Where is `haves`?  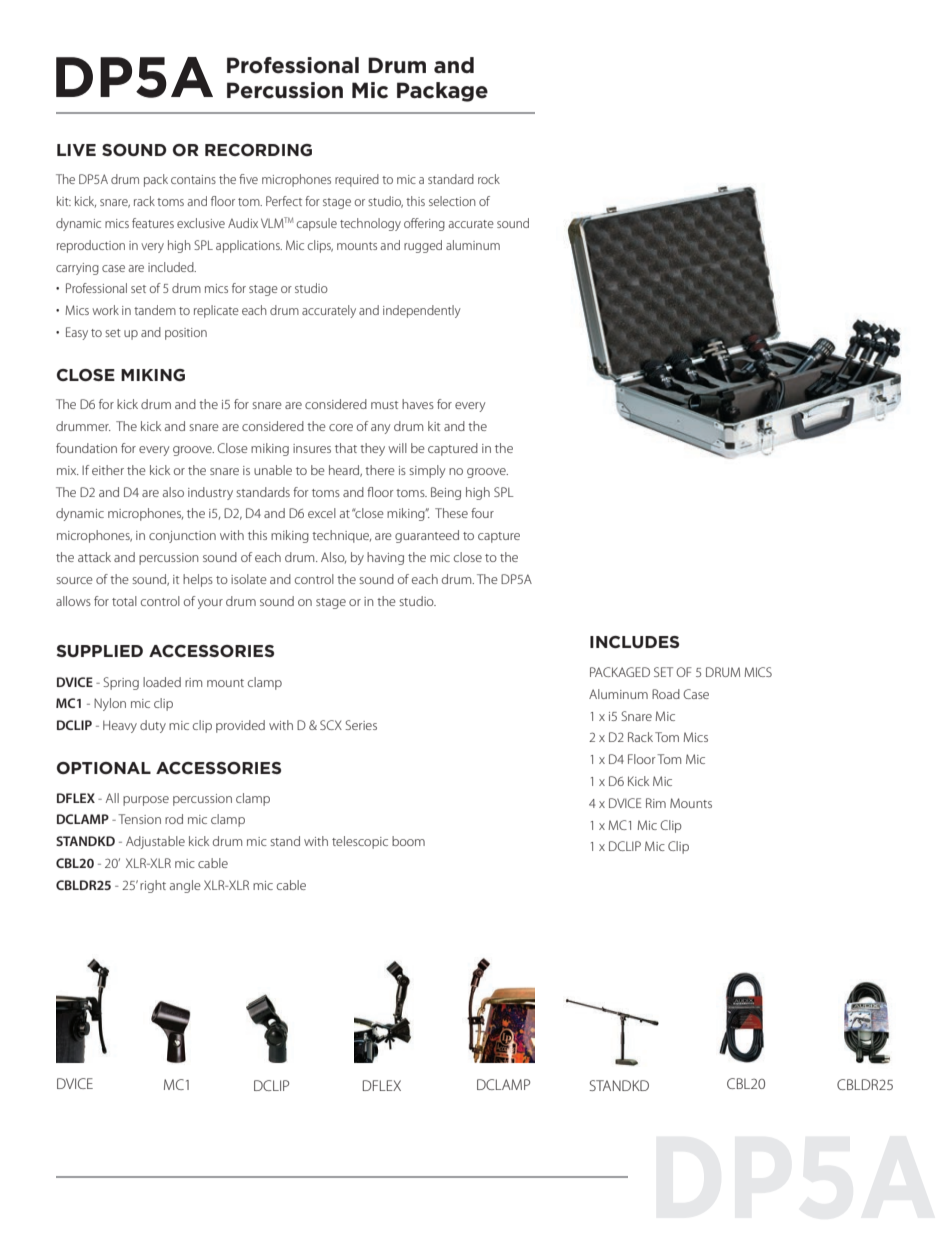 haves is located at coordinates (418, 404).
